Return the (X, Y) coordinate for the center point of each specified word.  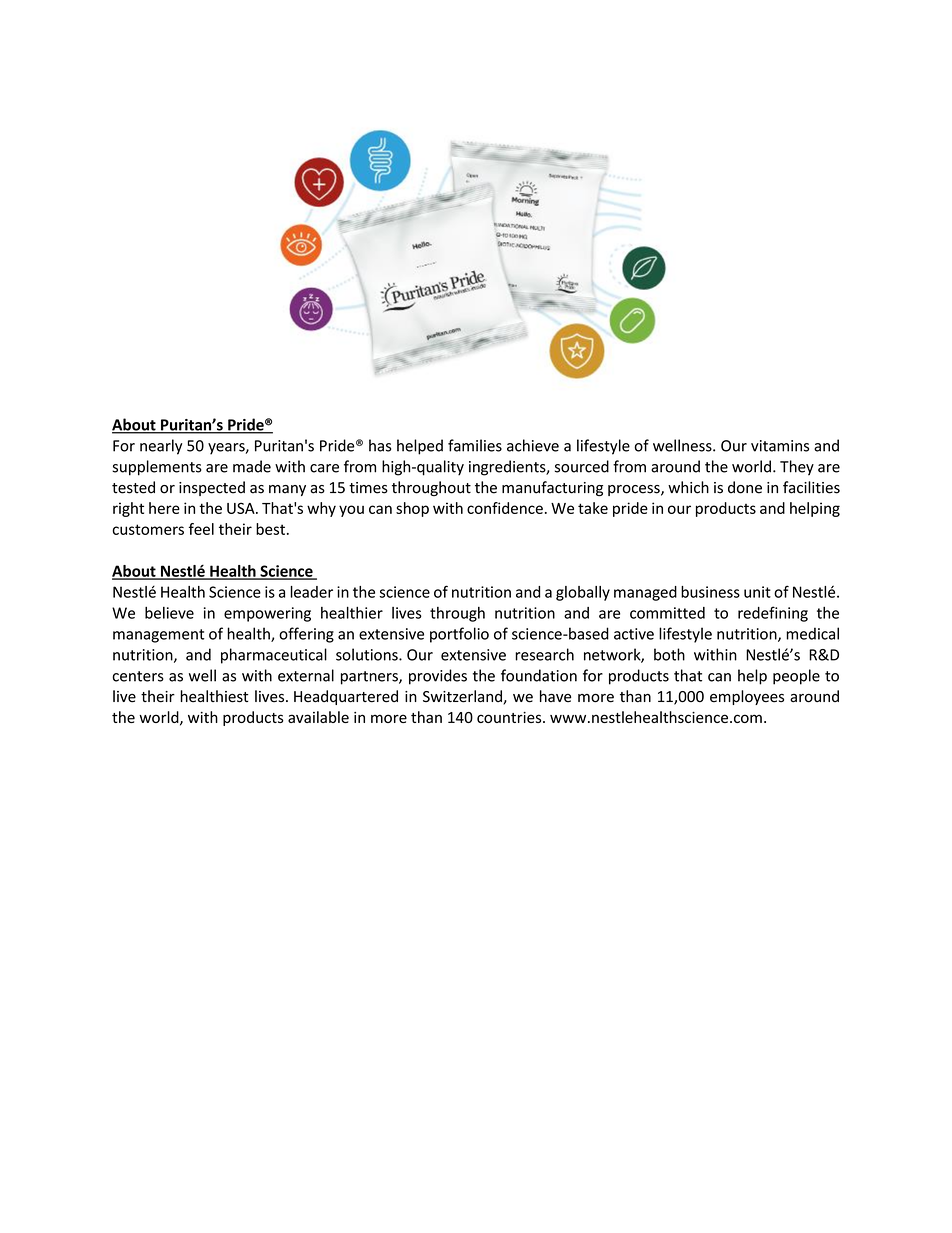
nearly (161, 447)
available (318, 717)
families (475, 445)
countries (510, 717)
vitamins (780, 446)
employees (747, 697)
